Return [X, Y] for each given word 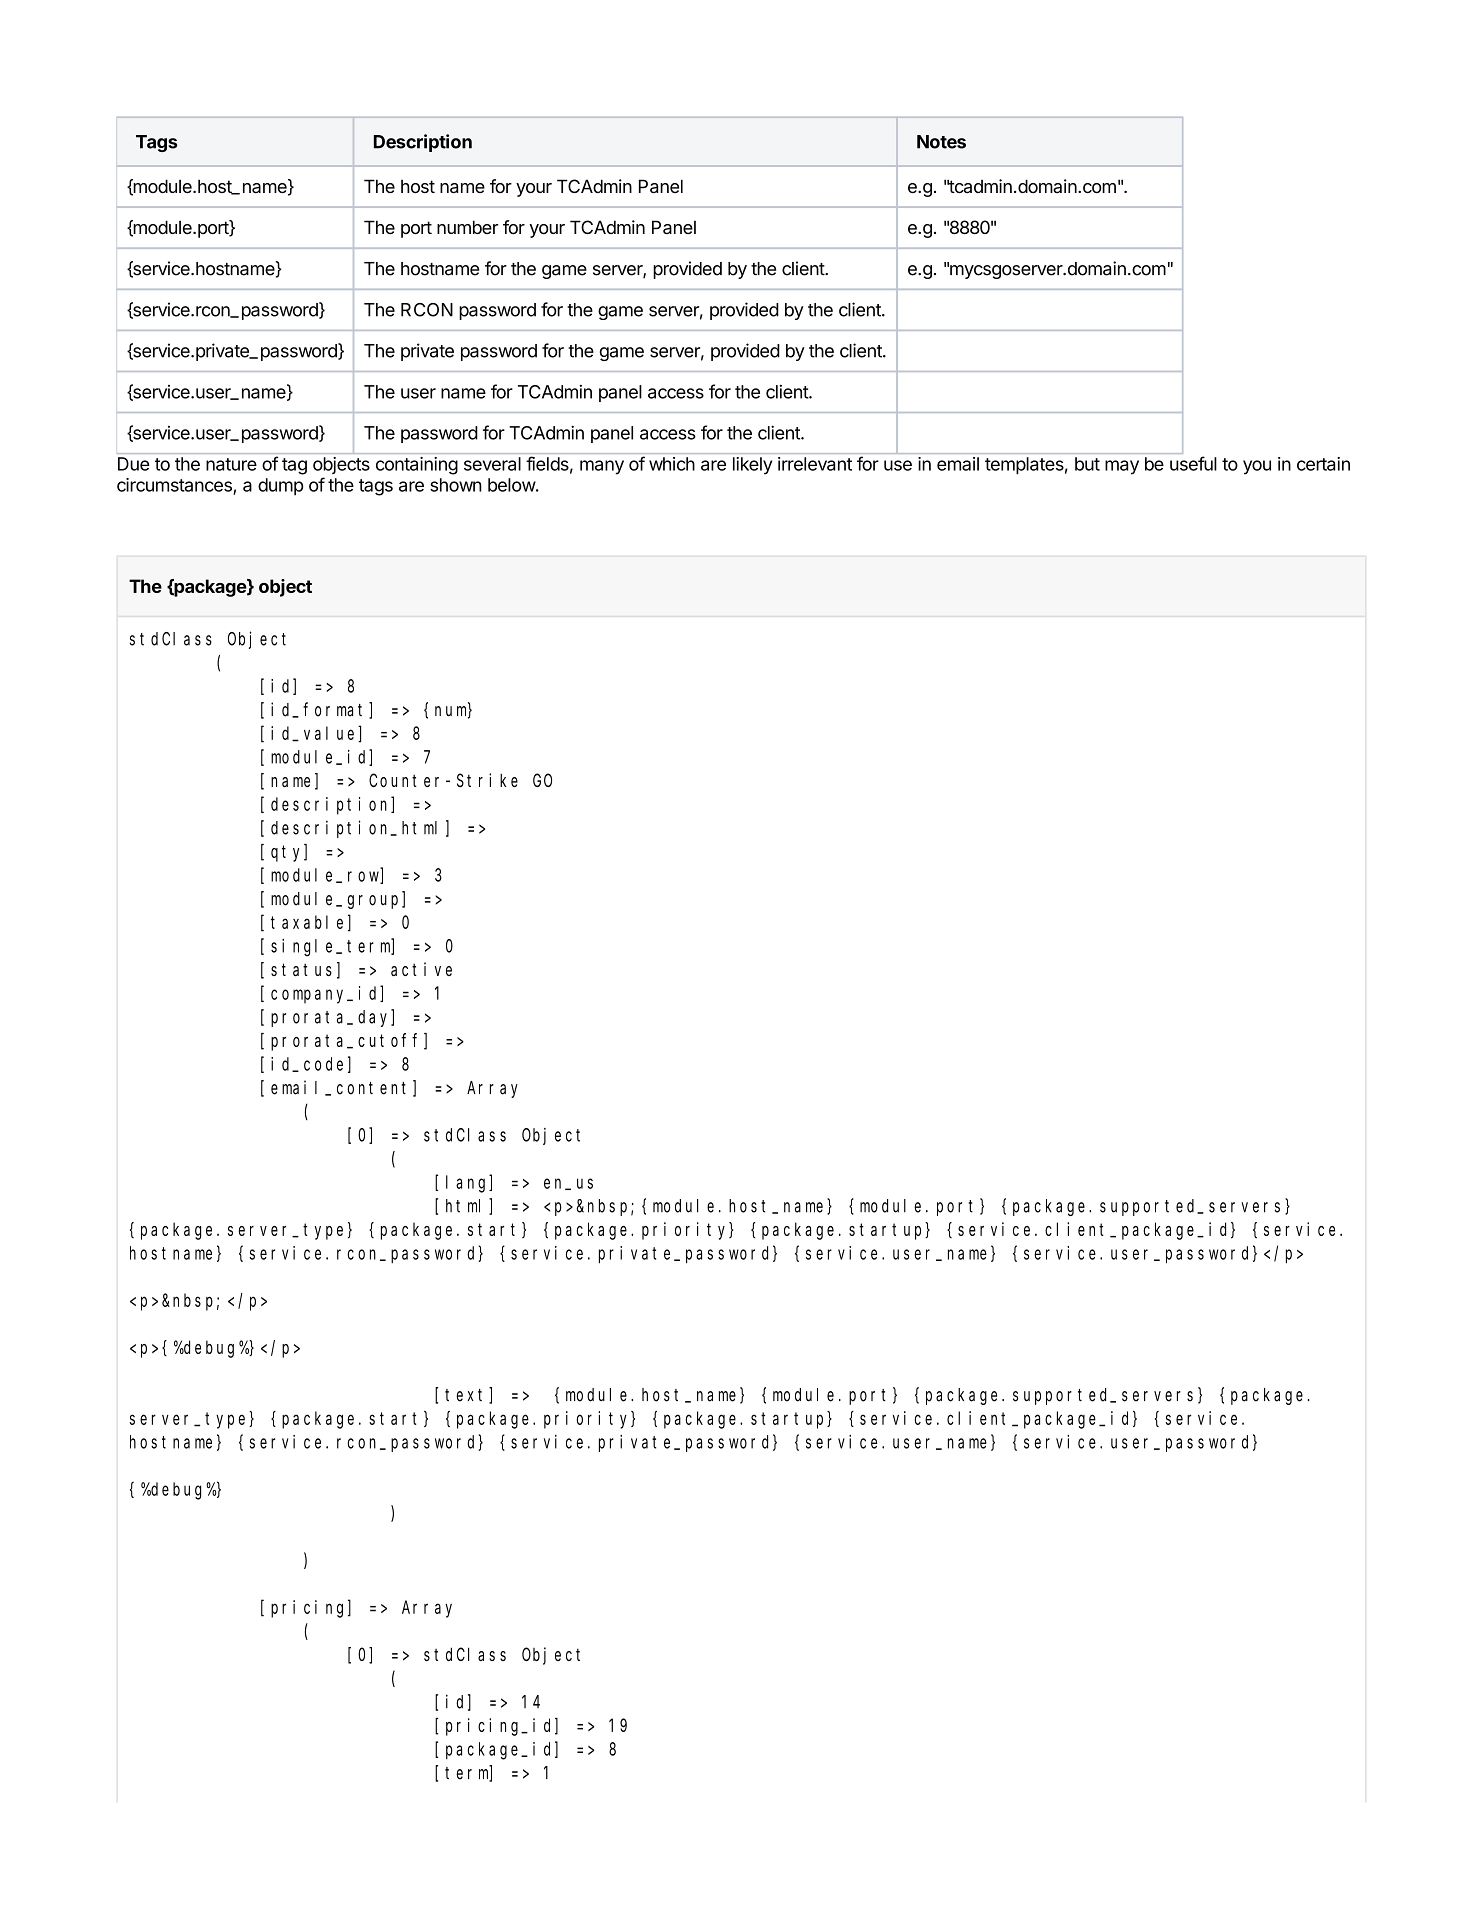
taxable [307, 922]
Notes [941, 142]
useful [1193, 463]
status [301, 969]
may [1122, 467]
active [421, 969]
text [467, 1396]
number [467, 227]
